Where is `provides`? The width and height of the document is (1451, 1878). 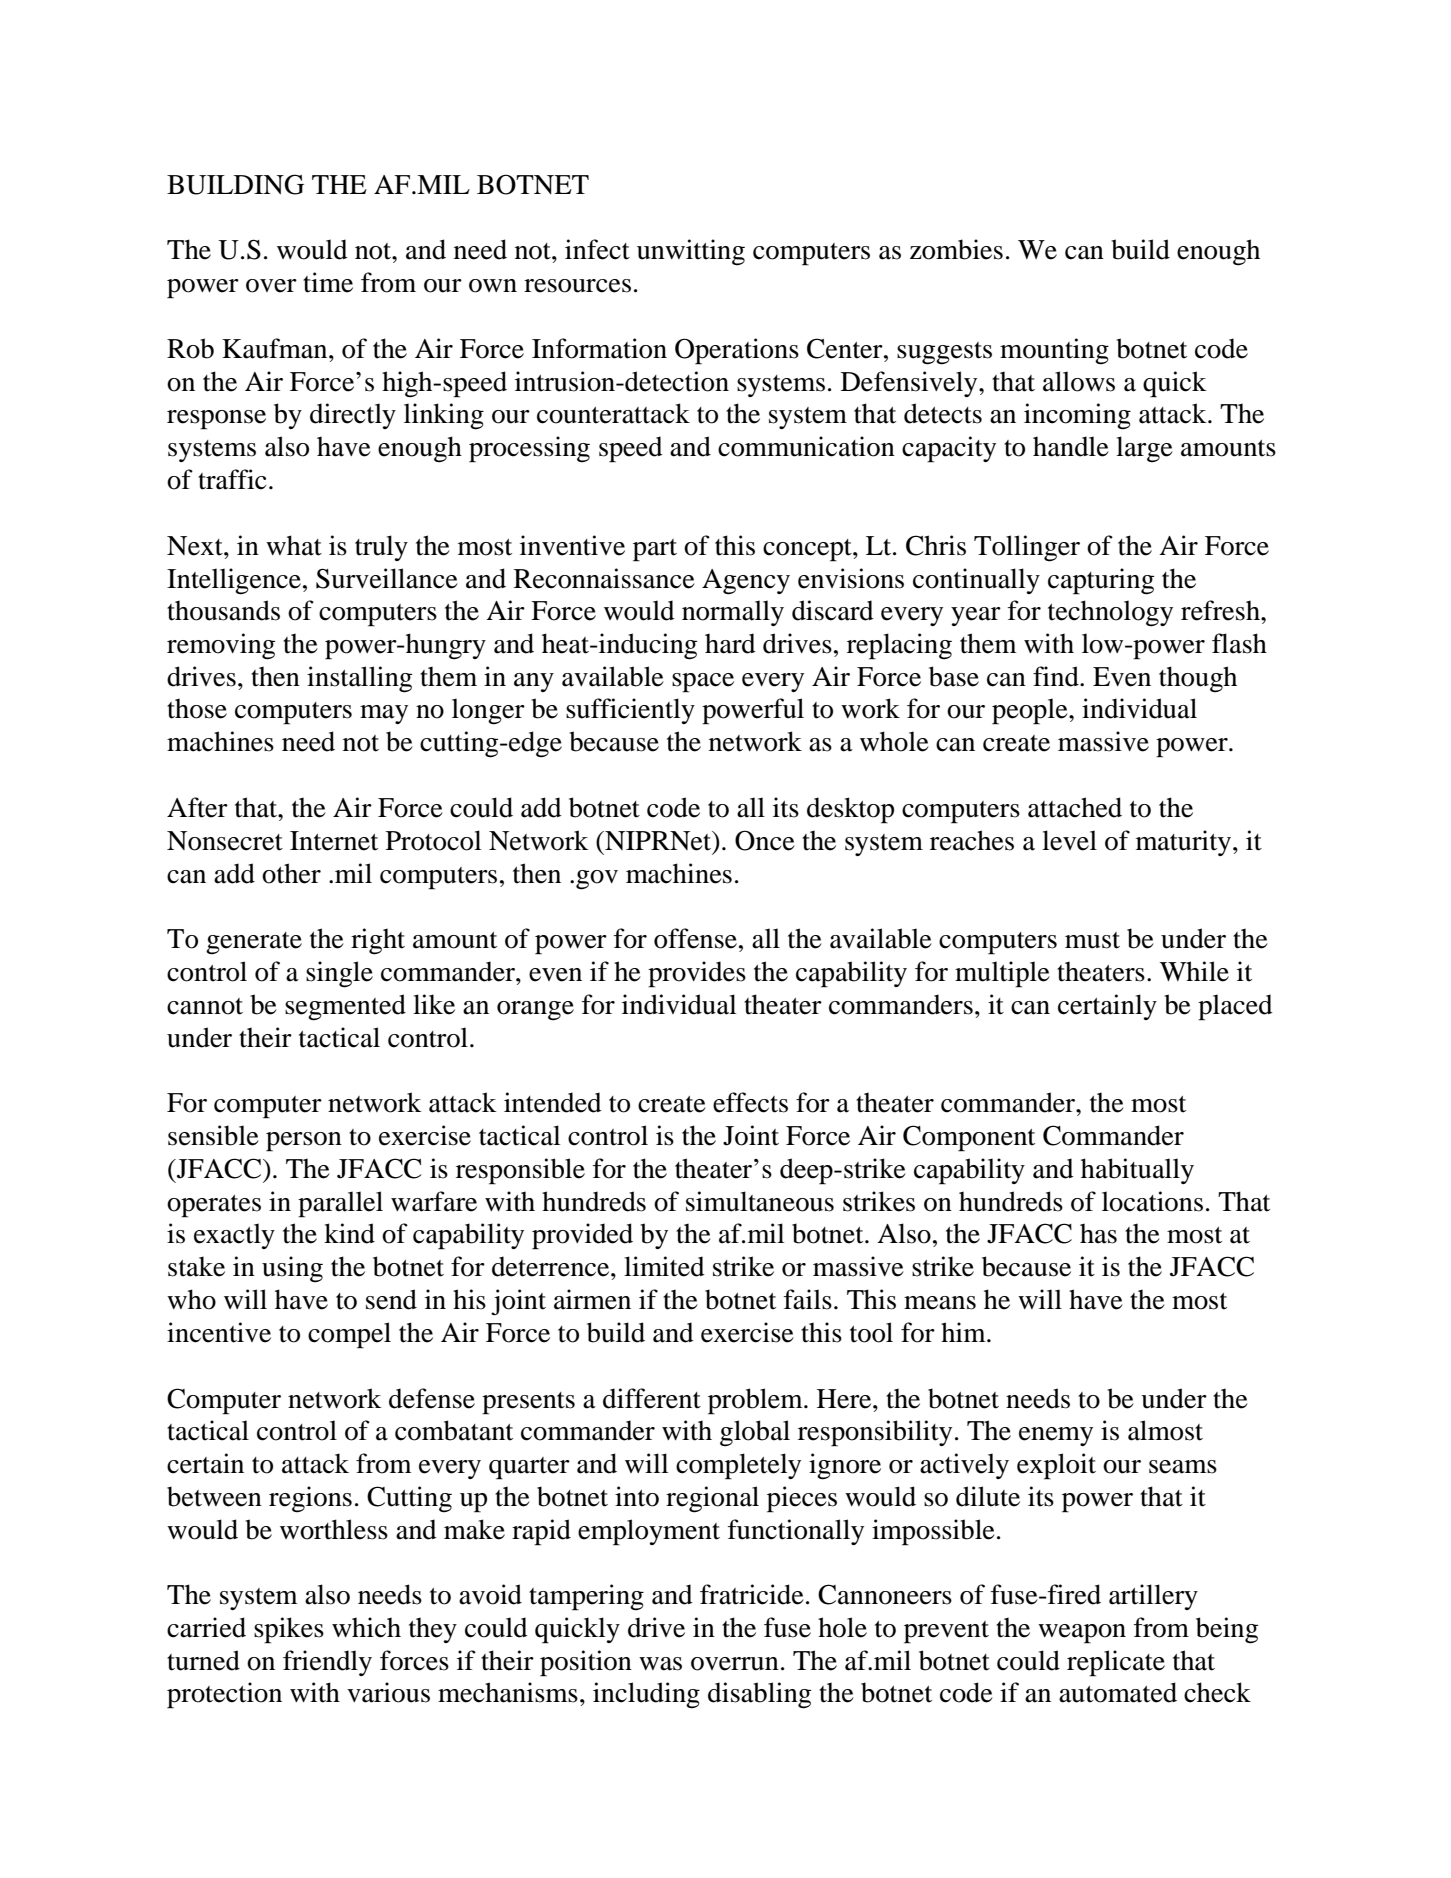 provides is located at coordinates (697, 974).
